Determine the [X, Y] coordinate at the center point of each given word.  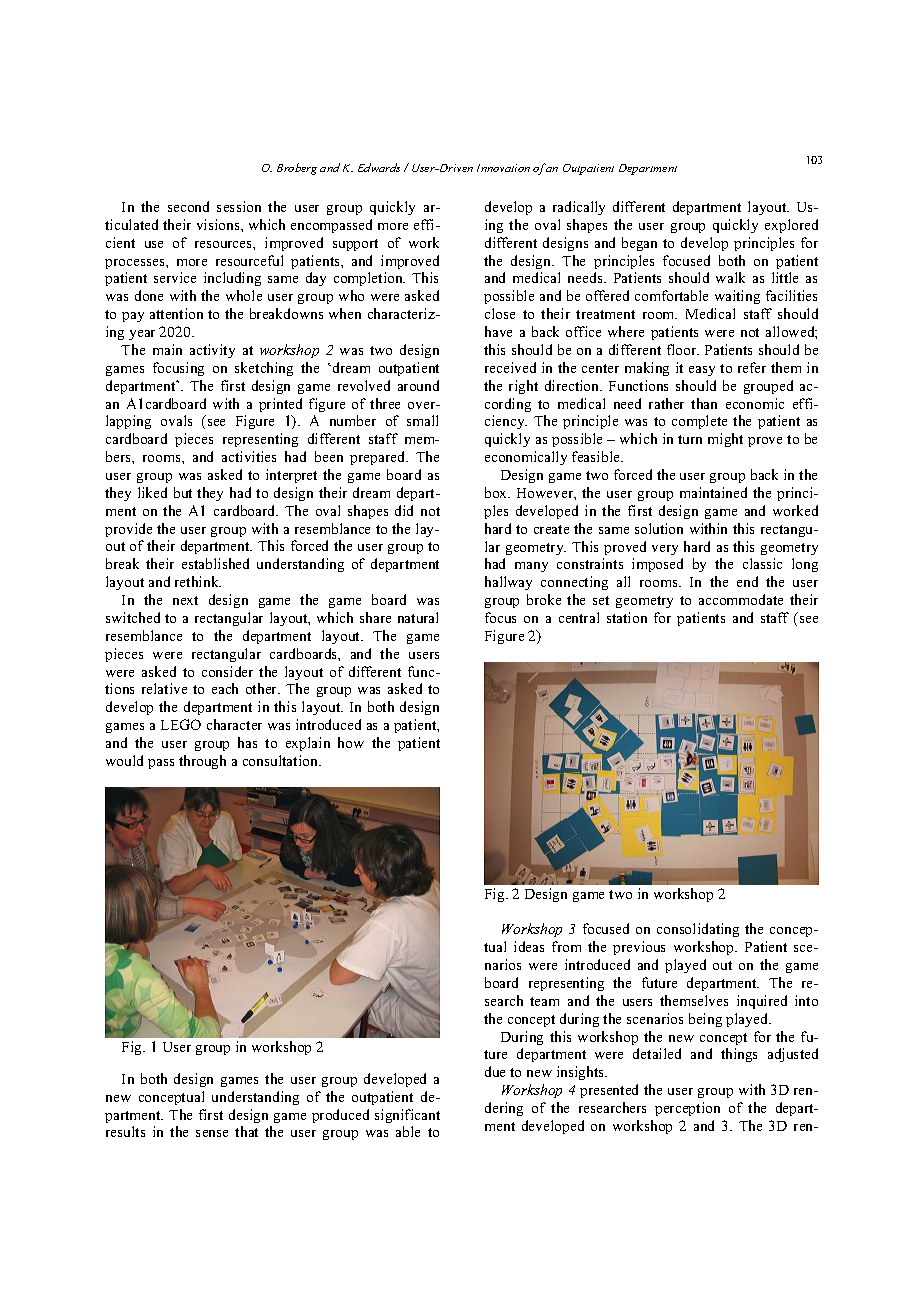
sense [212, 1133]
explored [791, 226]
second [188, 206]
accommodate [741, 599]
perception [687, 1109]
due [495, 1071]
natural [418, 617]
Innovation [503, 168]
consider [227, 671]
